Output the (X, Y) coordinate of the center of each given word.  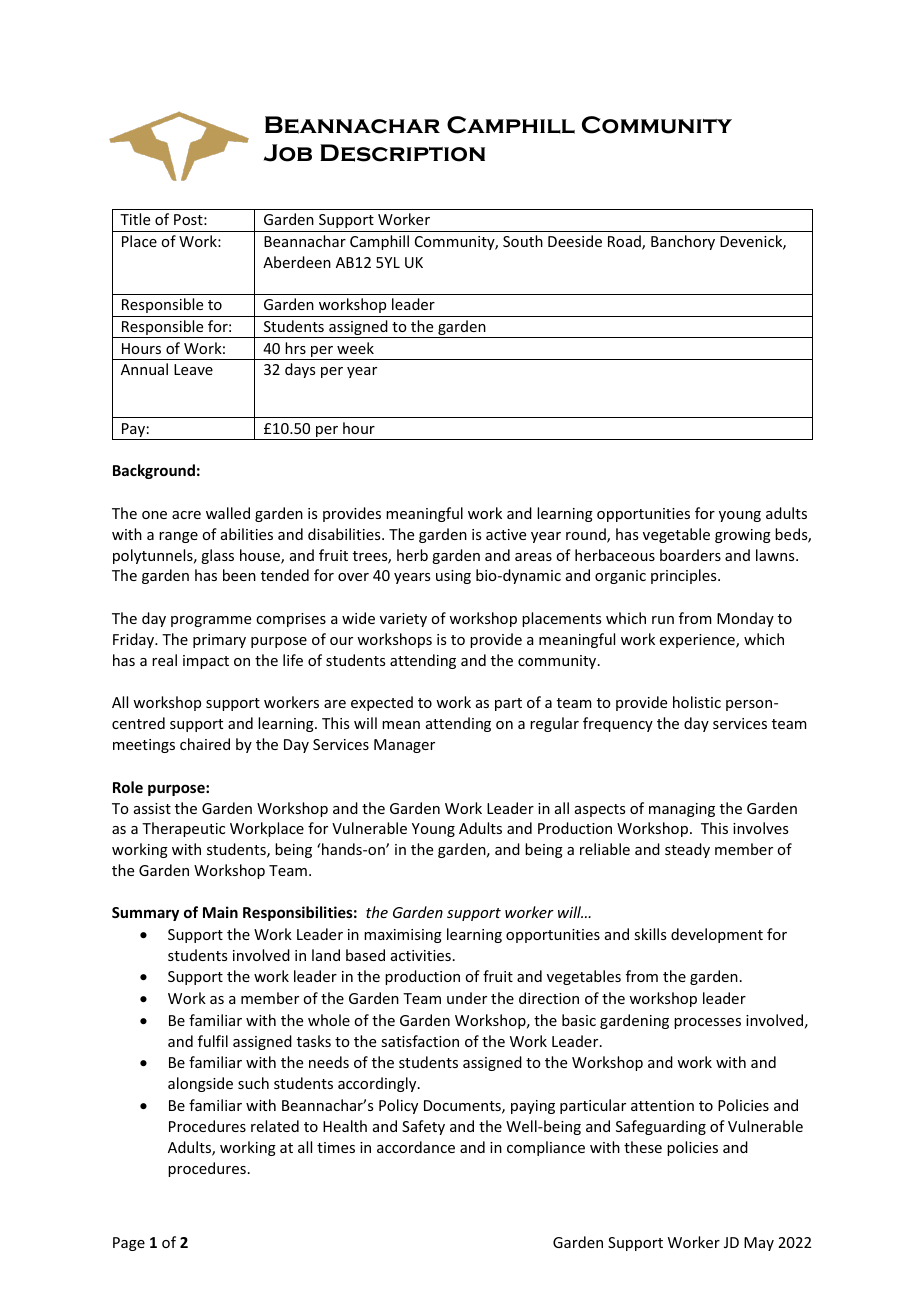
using (453, 577)
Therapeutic (183, 829)
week (355, 348)
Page (129, 1244)
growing (743, 536)
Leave (193, 369)
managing (682, 810)
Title (135, 219)
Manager (404, 746)
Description (402, 153)
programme (211, 621)
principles (685, 576)
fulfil (213, 1041)
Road (625, 242)
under (467, 998)
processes (707, 1023)
